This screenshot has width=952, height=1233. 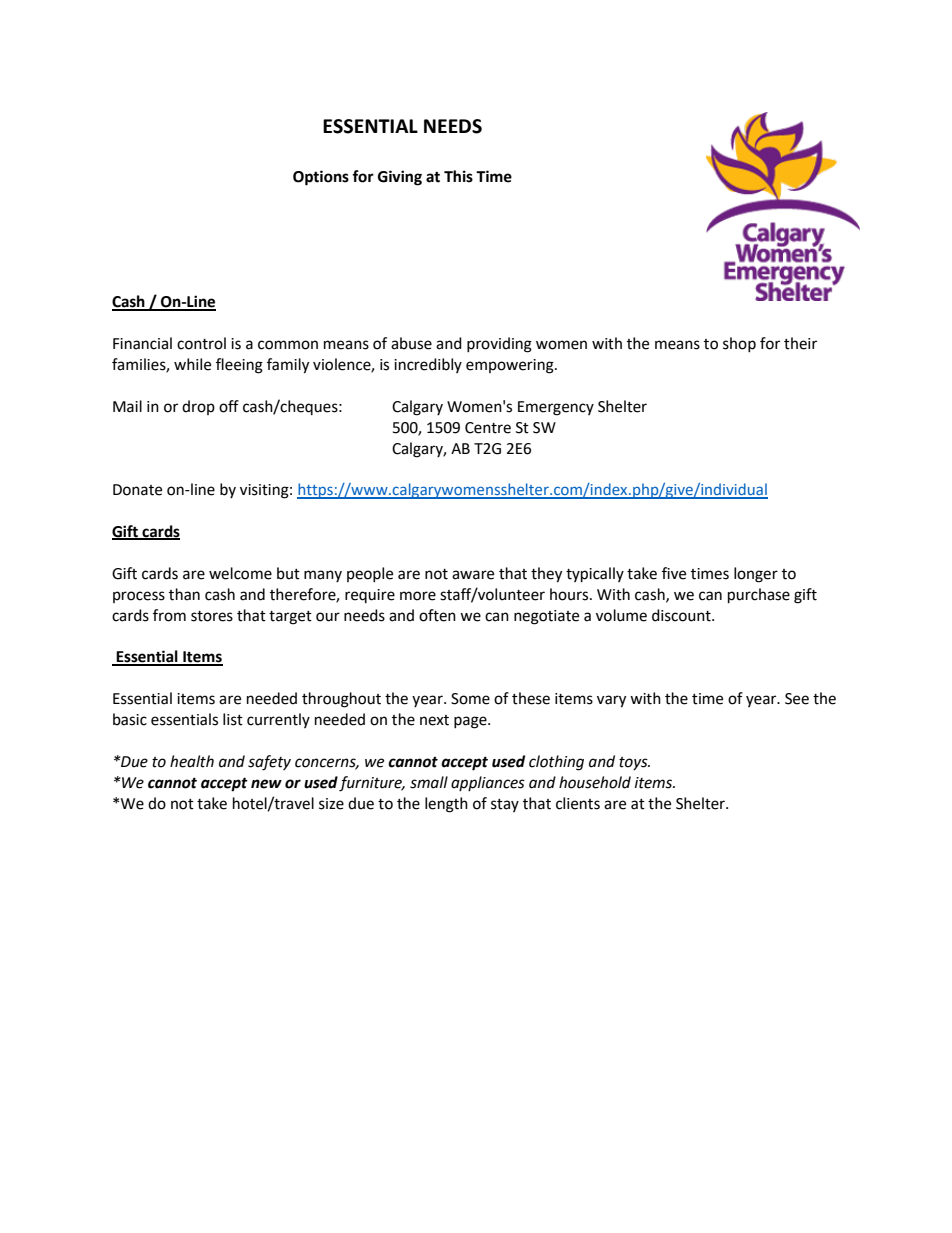 I want to click on stores, so click(x=212, y=616).
